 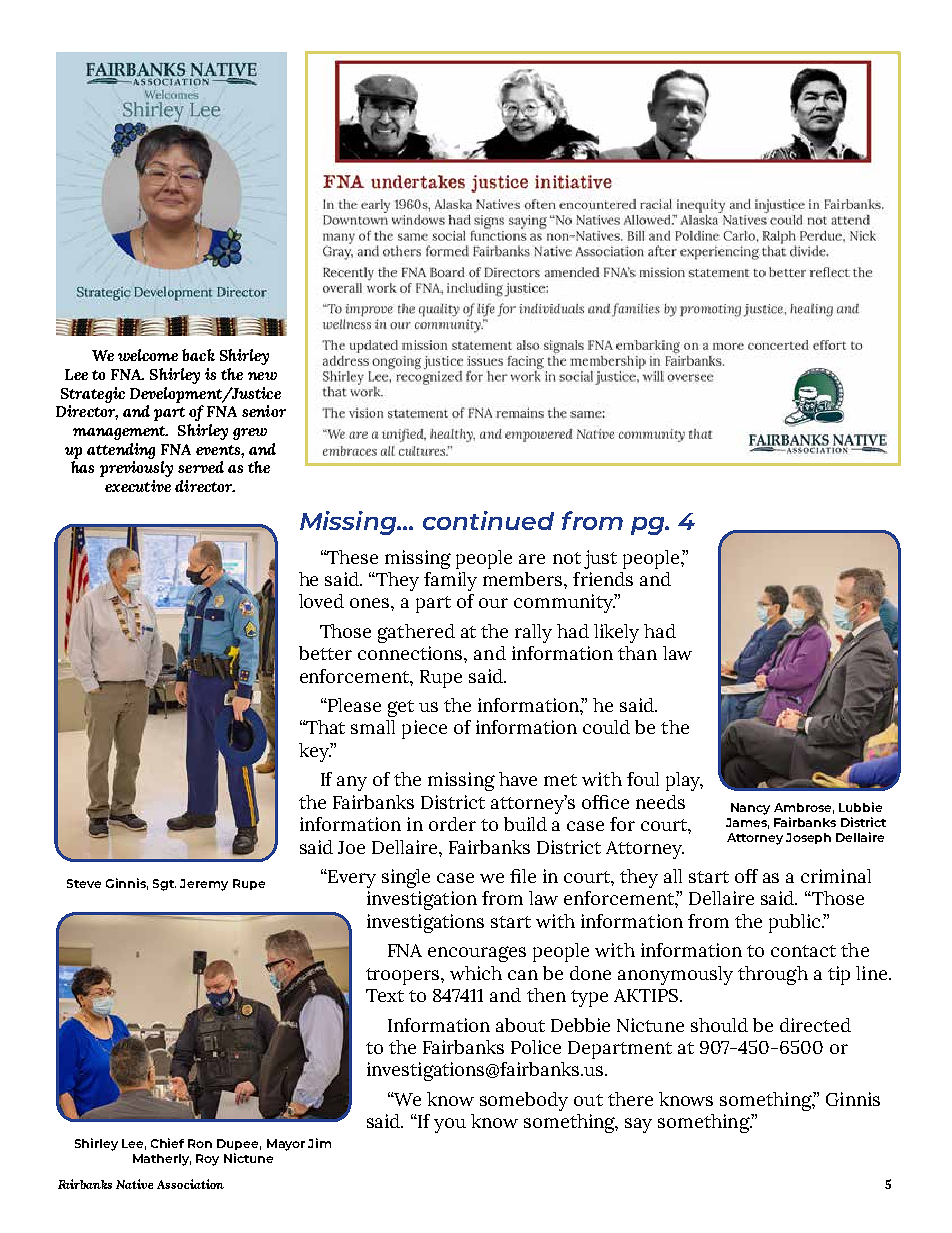 I want to click on through, so click(x=773, y=975).
